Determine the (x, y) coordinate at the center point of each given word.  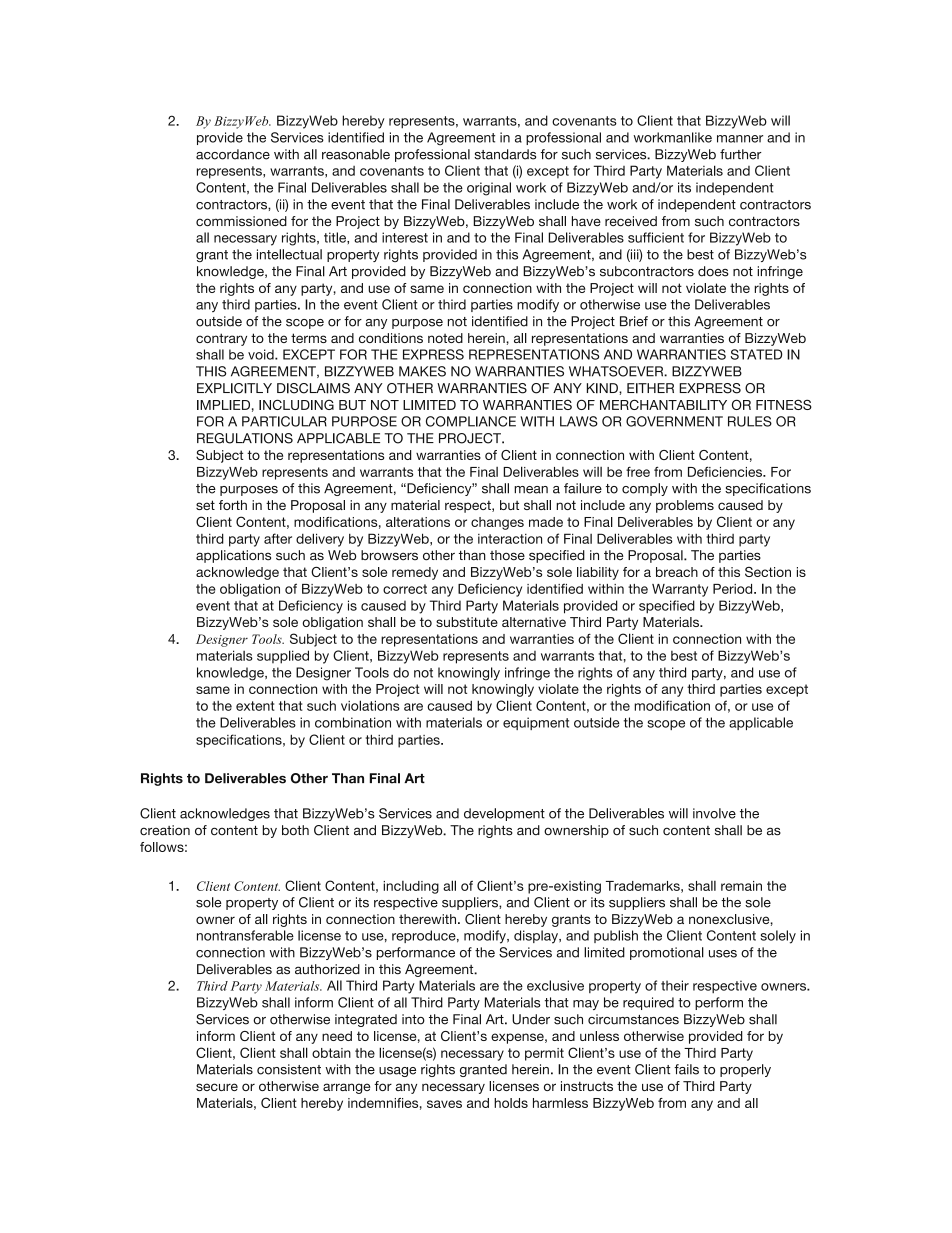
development (504, 814)
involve (714, 813)
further (741, 154)
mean (531, 490)
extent (255, 706)
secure (217, 1087)
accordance (233, 154)
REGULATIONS (245, 438)
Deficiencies (726, 471)
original (489, 189)
